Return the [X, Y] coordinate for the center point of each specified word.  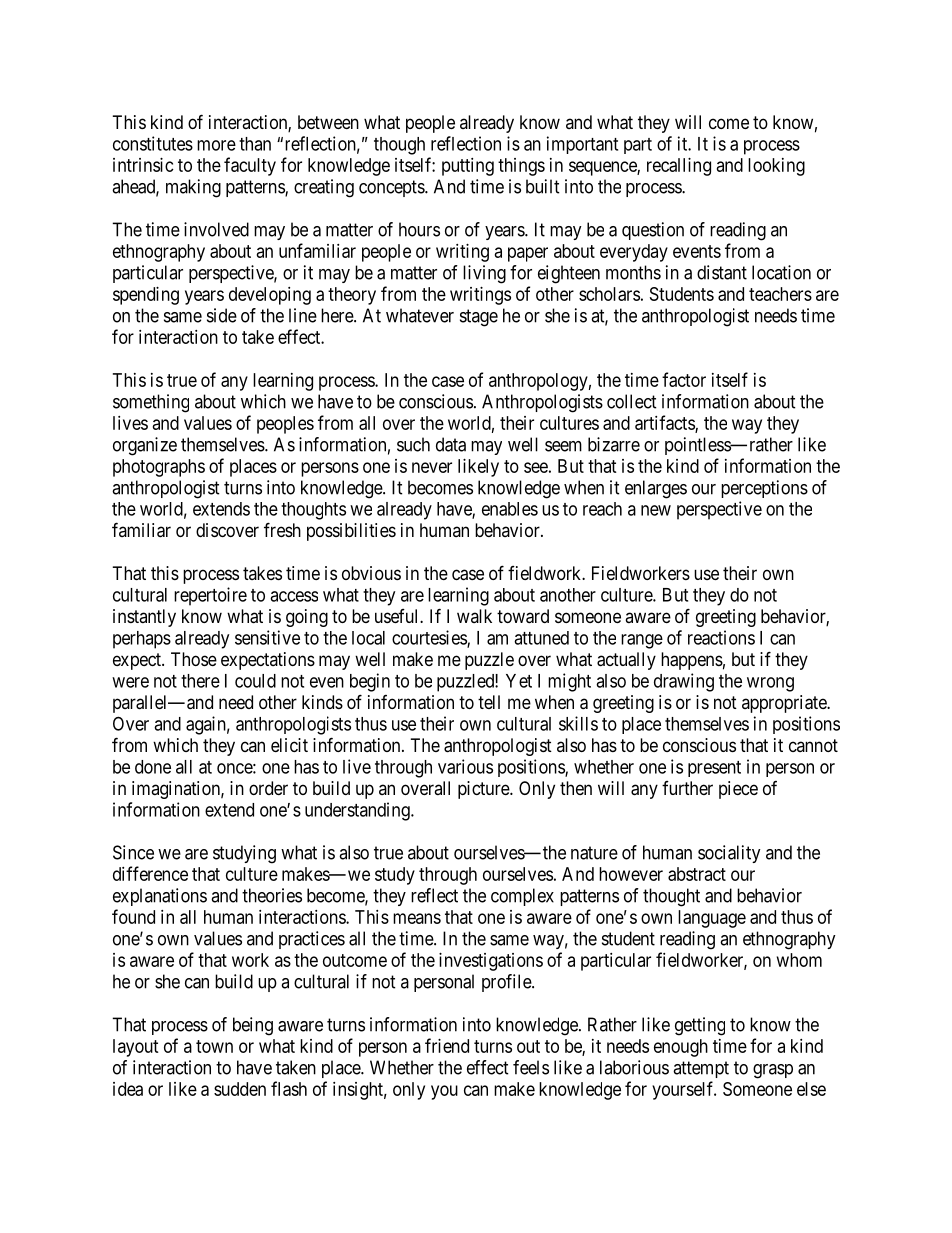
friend [447, 1045]
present [714, 769]
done [153, 767]
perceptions [764, 489]
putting [468, 167]
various [465, 766]
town [214, 1046]
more [216, 145]
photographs [159, 468]
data [451, 444]
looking [776, 167]
